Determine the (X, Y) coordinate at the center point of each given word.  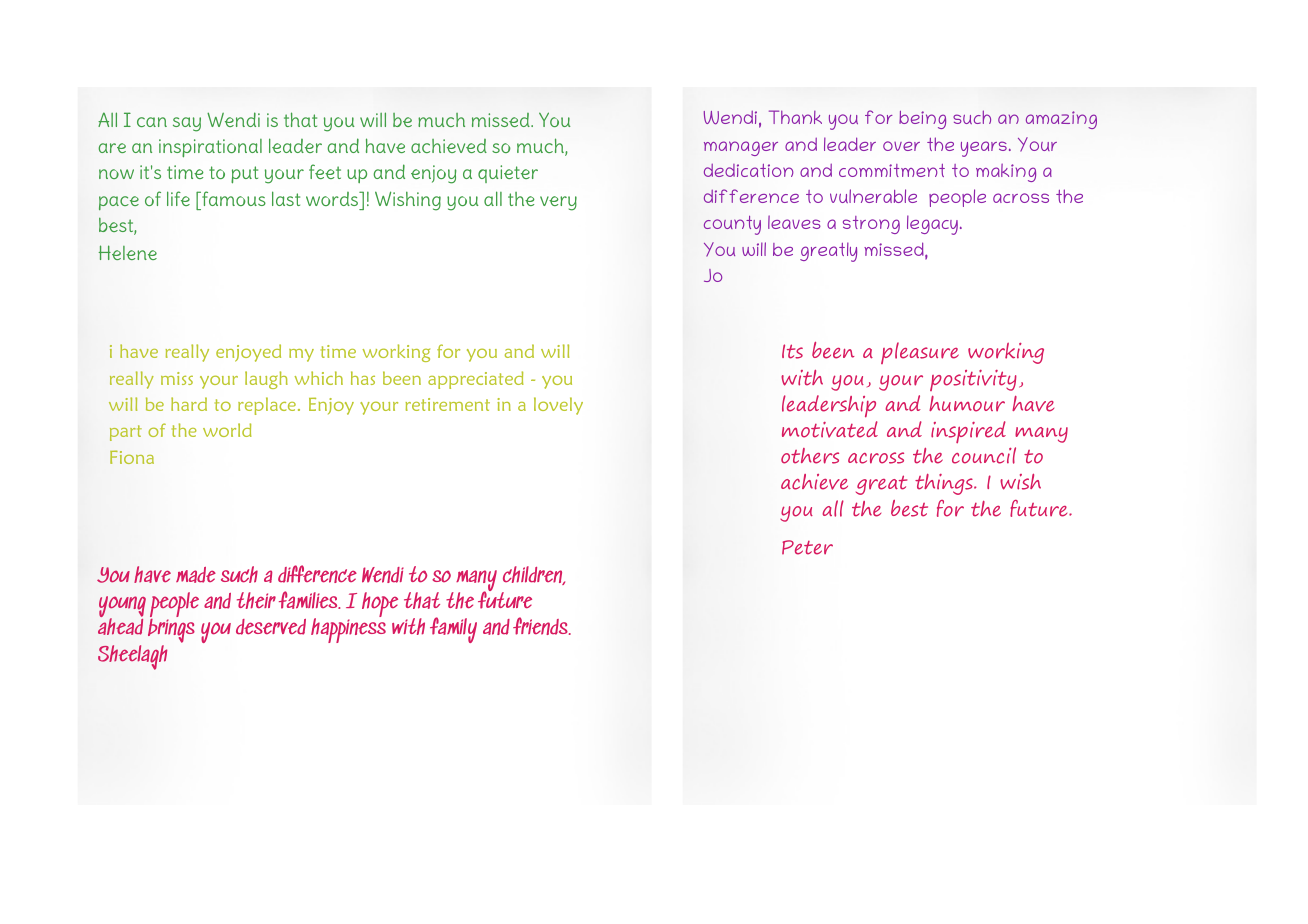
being (922, 120)
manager (741, 148)
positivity (973, 380)
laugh (266, 380)
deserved (271, 627)
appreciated (476, 380)
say (187, 124)
